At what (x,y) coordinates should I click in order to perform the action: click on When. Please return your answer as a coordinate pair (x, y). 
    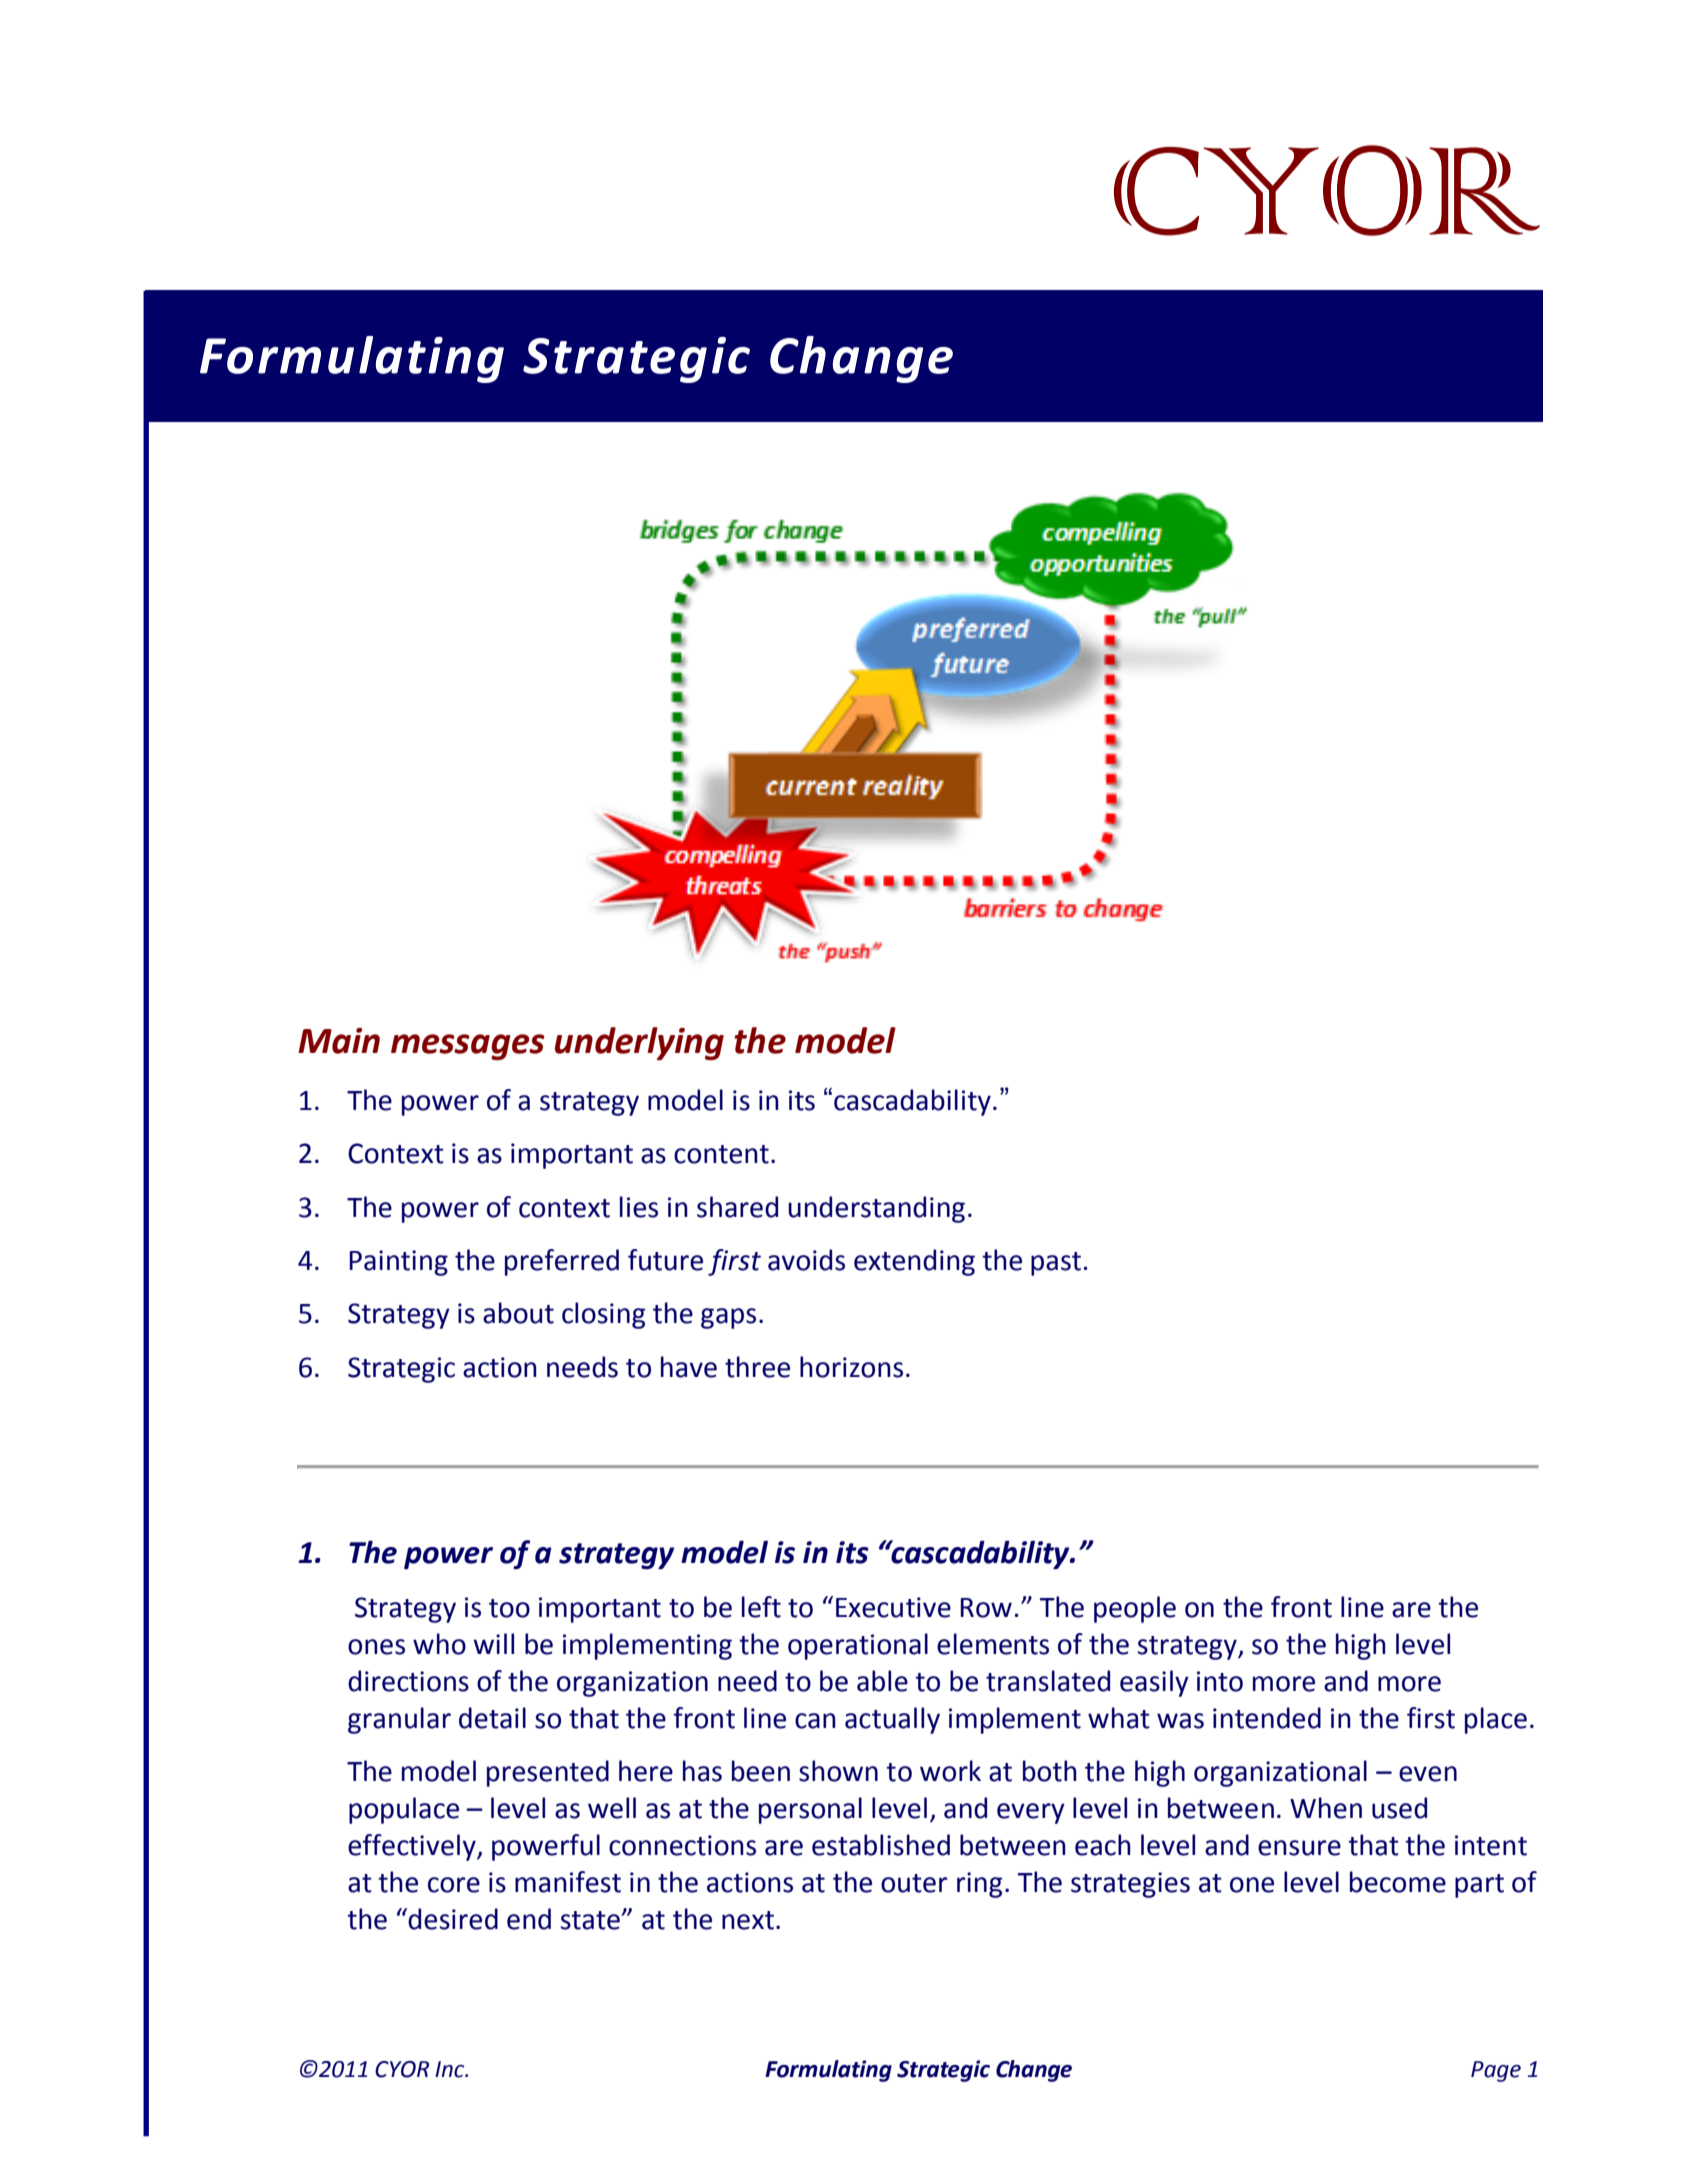
    Looking at the image, I should click on (1326, 1808).
